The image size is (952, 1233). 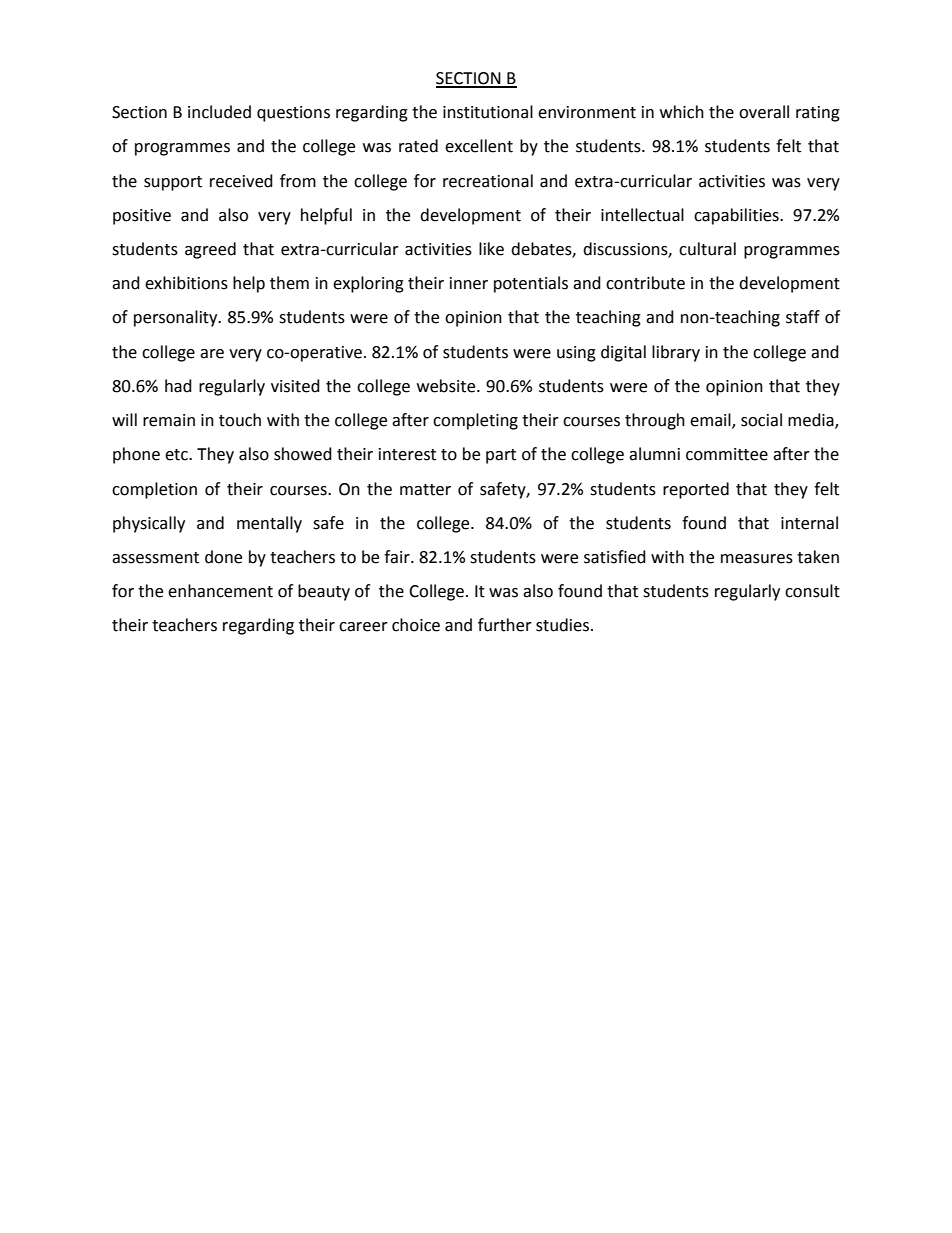 I want to click on agreed, so click(x=210, y=250).
